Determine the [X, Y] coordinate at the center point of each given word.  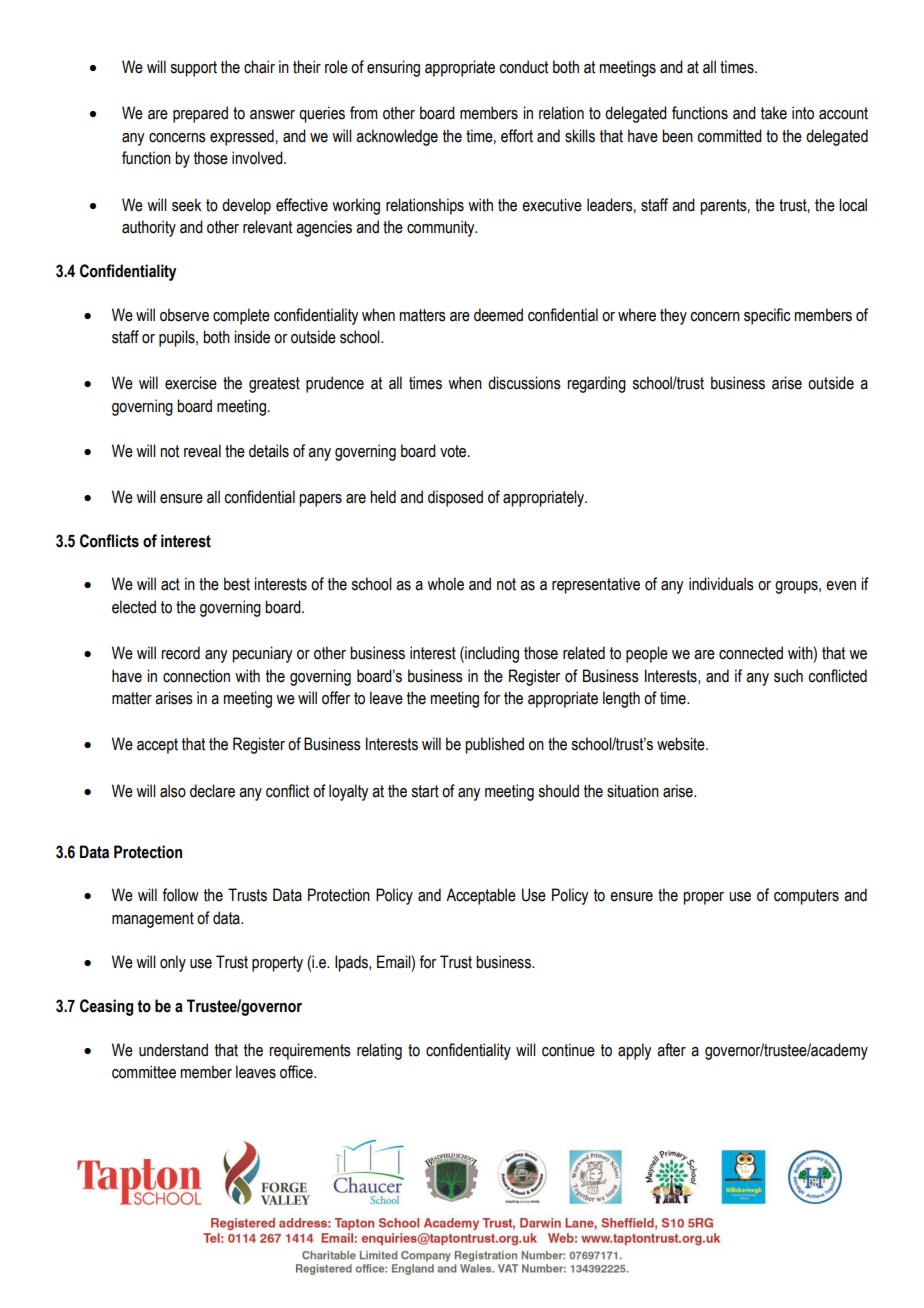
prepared [200, 114]
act [170, 584]
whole [445, 584]
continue [568, 1050]
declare [212, 791]
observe [184, 315]
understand [173, 1050]
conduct [523, 67]
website [682, 744]
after [671, 1050]
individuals [721, 584]
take [774, 113]
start [425, 791]
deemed [498, 315]
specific [767, 316]
